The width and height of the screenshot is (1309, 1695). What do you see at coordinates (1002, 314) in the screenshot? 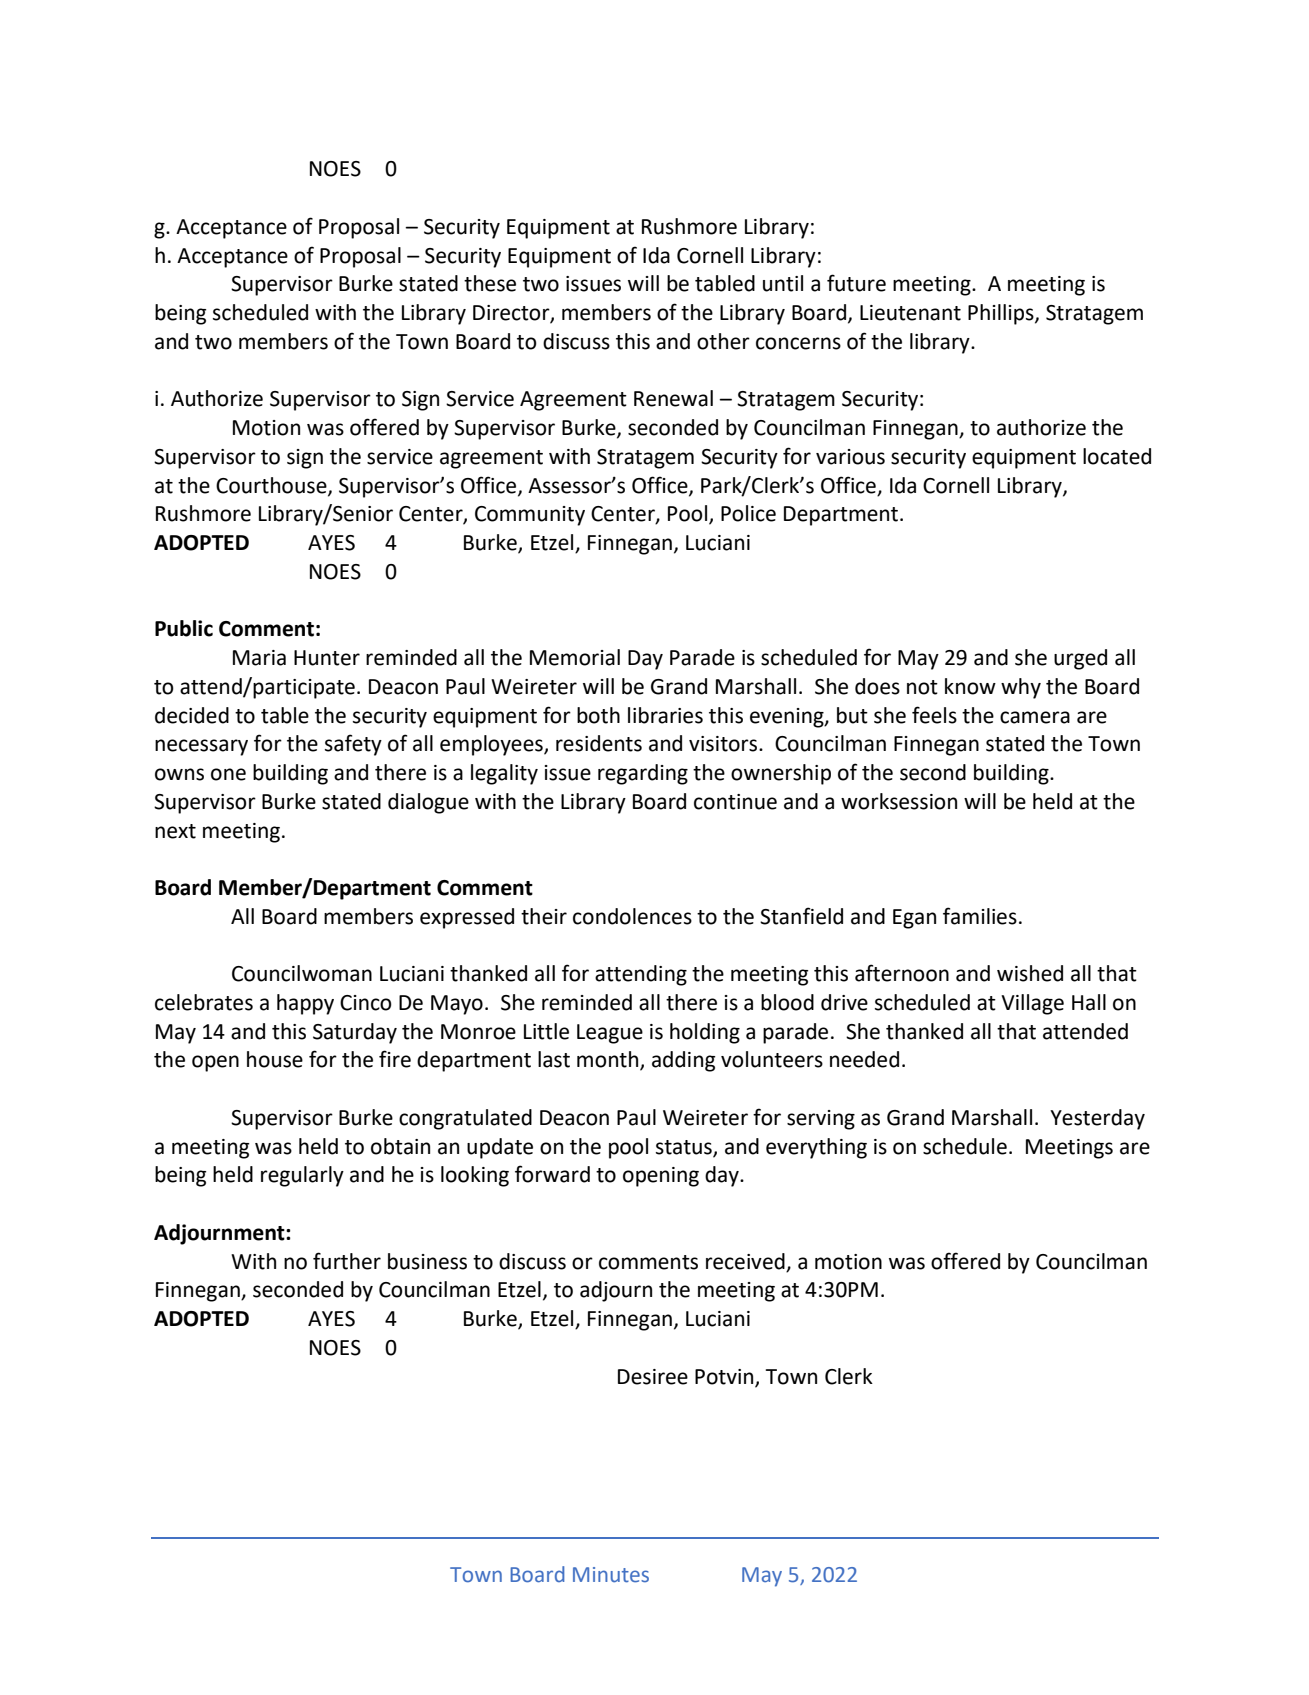
I see `Phillips` at bounding box center [1002, 314].
